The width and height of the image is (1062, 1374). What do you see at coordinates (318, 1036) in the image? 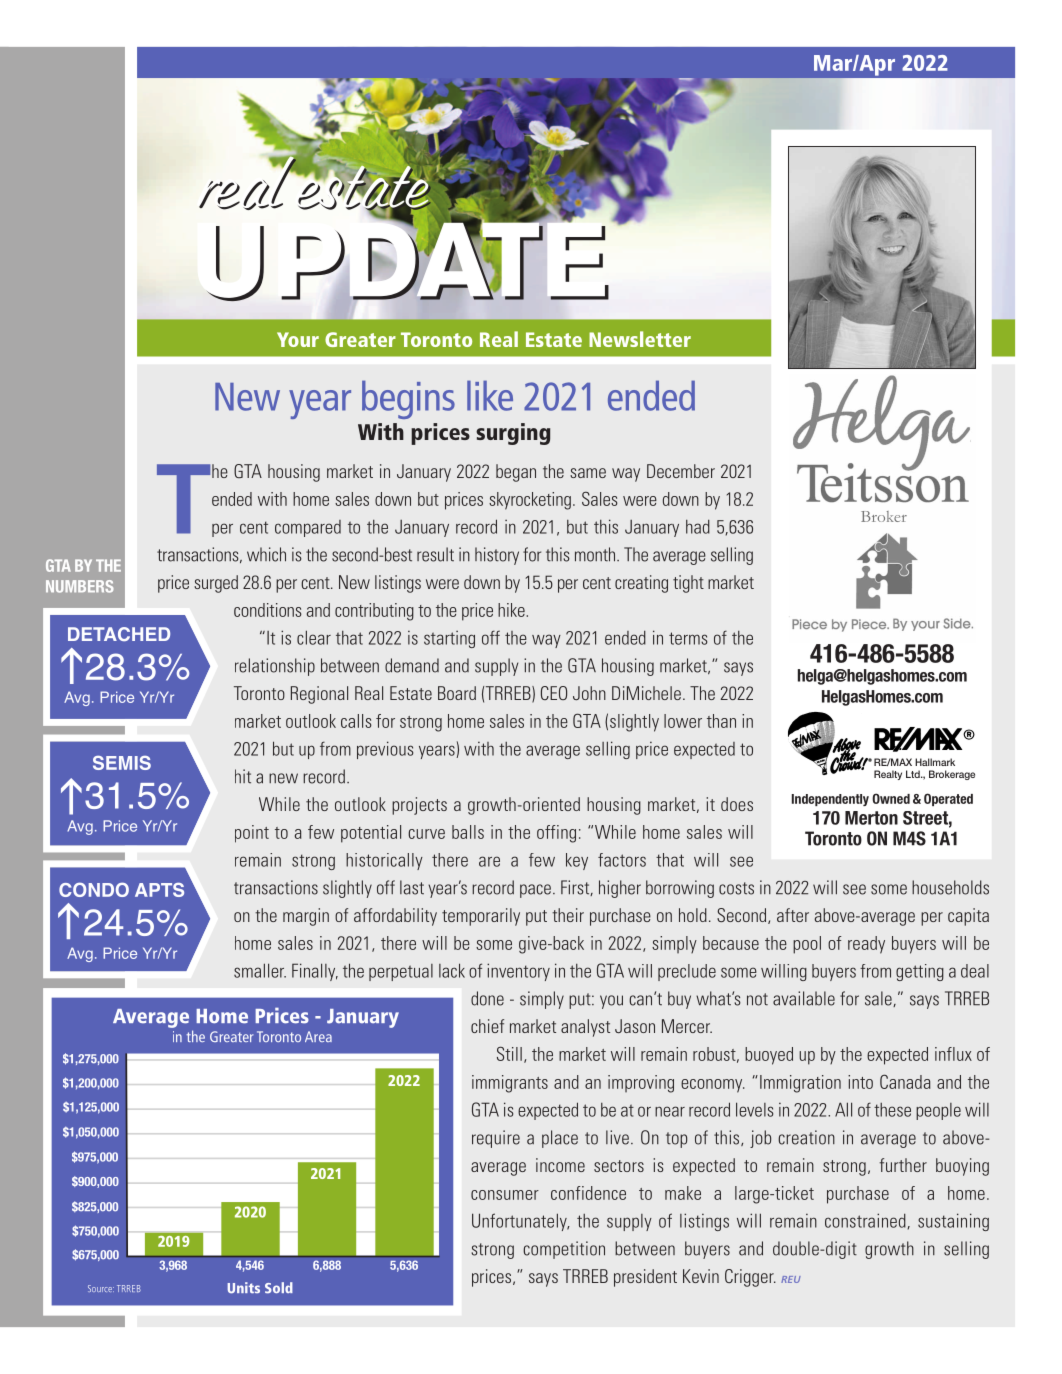
I see `Area` at bounding box center [318, 1036].
